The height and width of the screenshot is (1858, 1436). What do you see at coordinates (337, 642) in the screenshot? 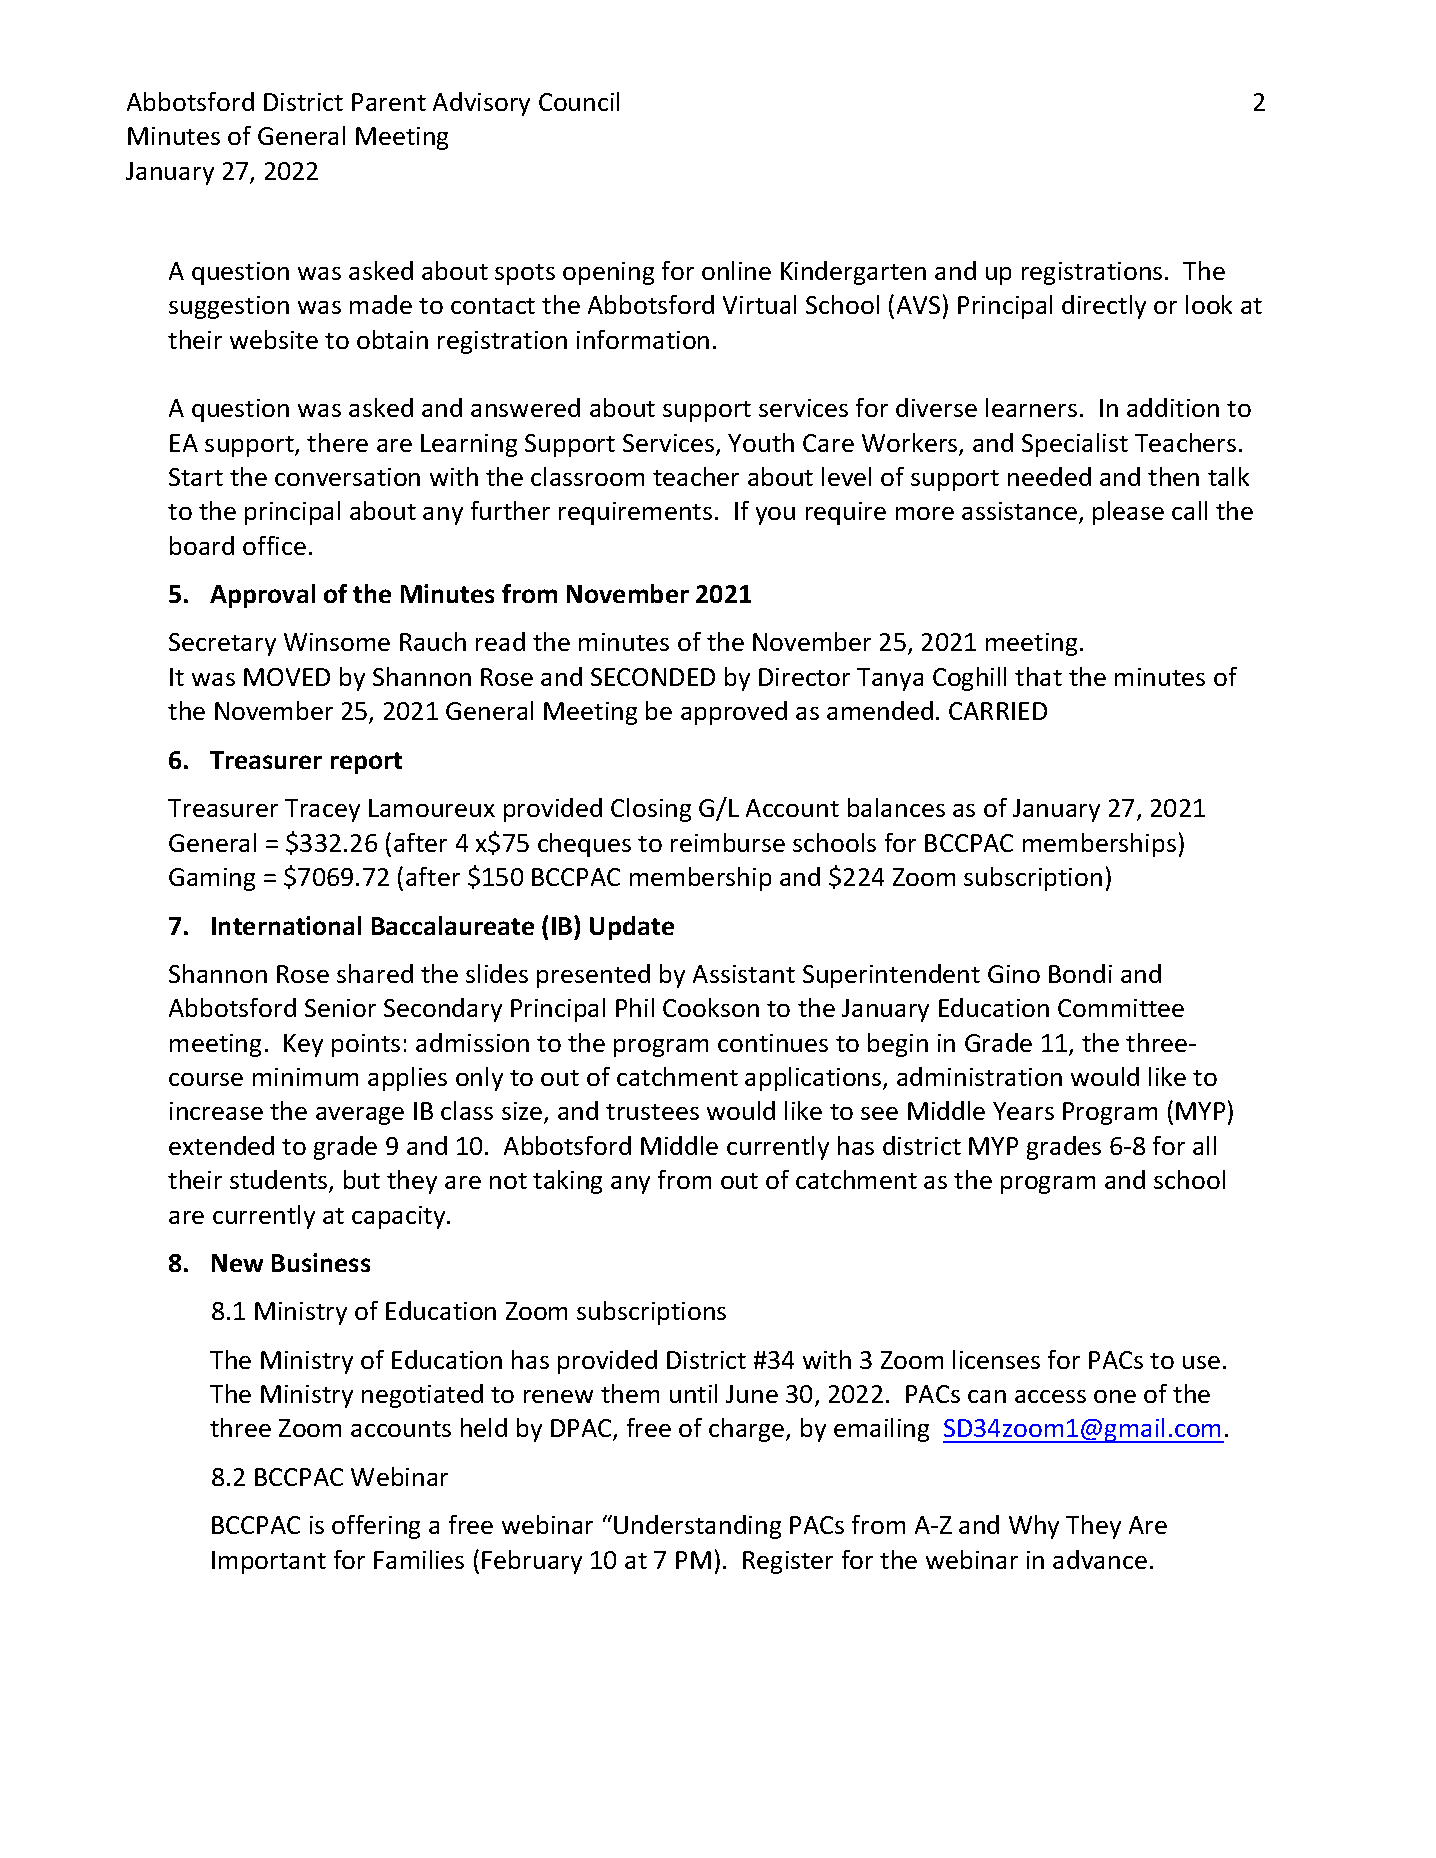
I see `Winsome` at bounding box center [337, 642].
